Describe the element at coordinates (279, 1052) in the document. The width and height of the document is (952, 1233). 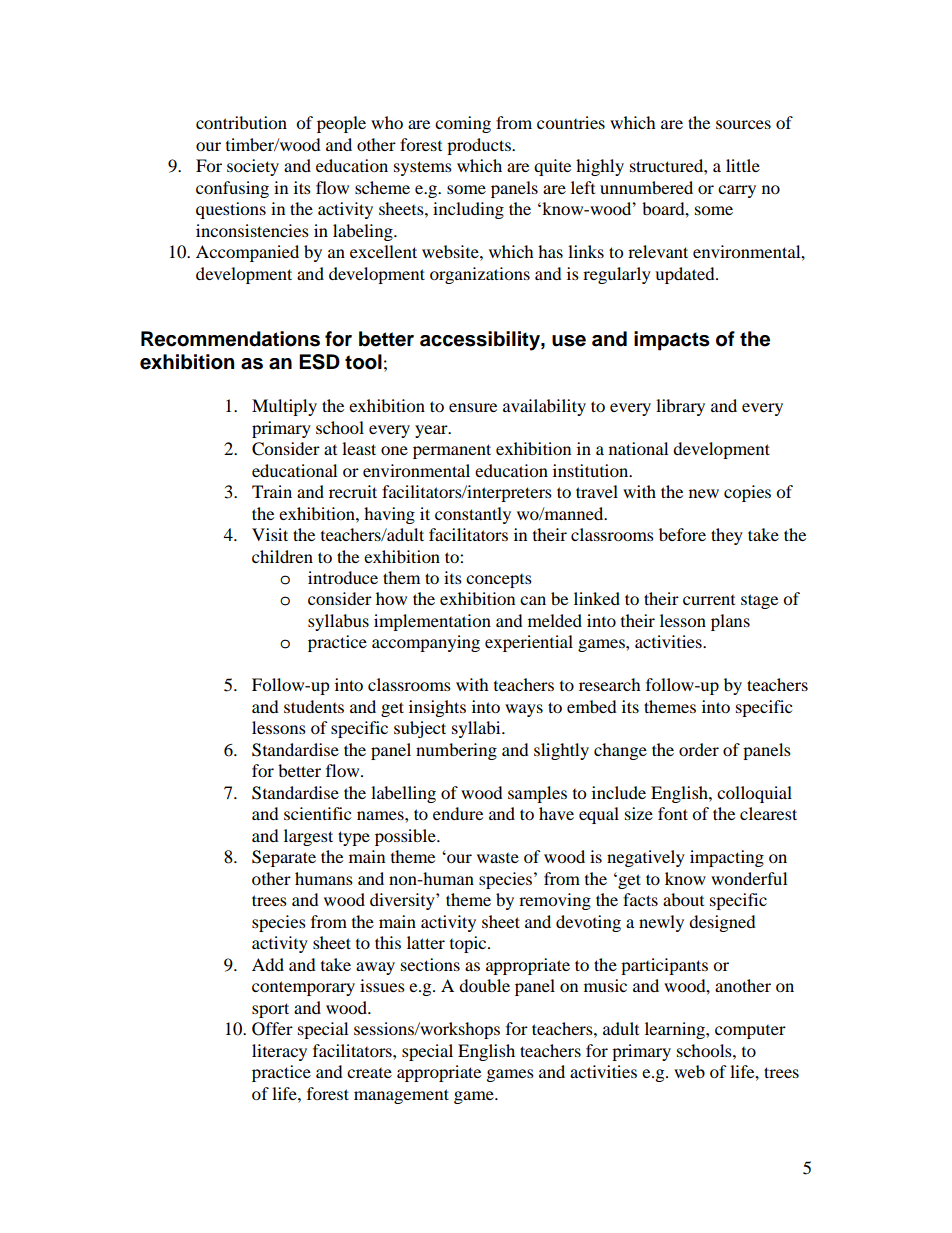
I see `literacy` at that location.
